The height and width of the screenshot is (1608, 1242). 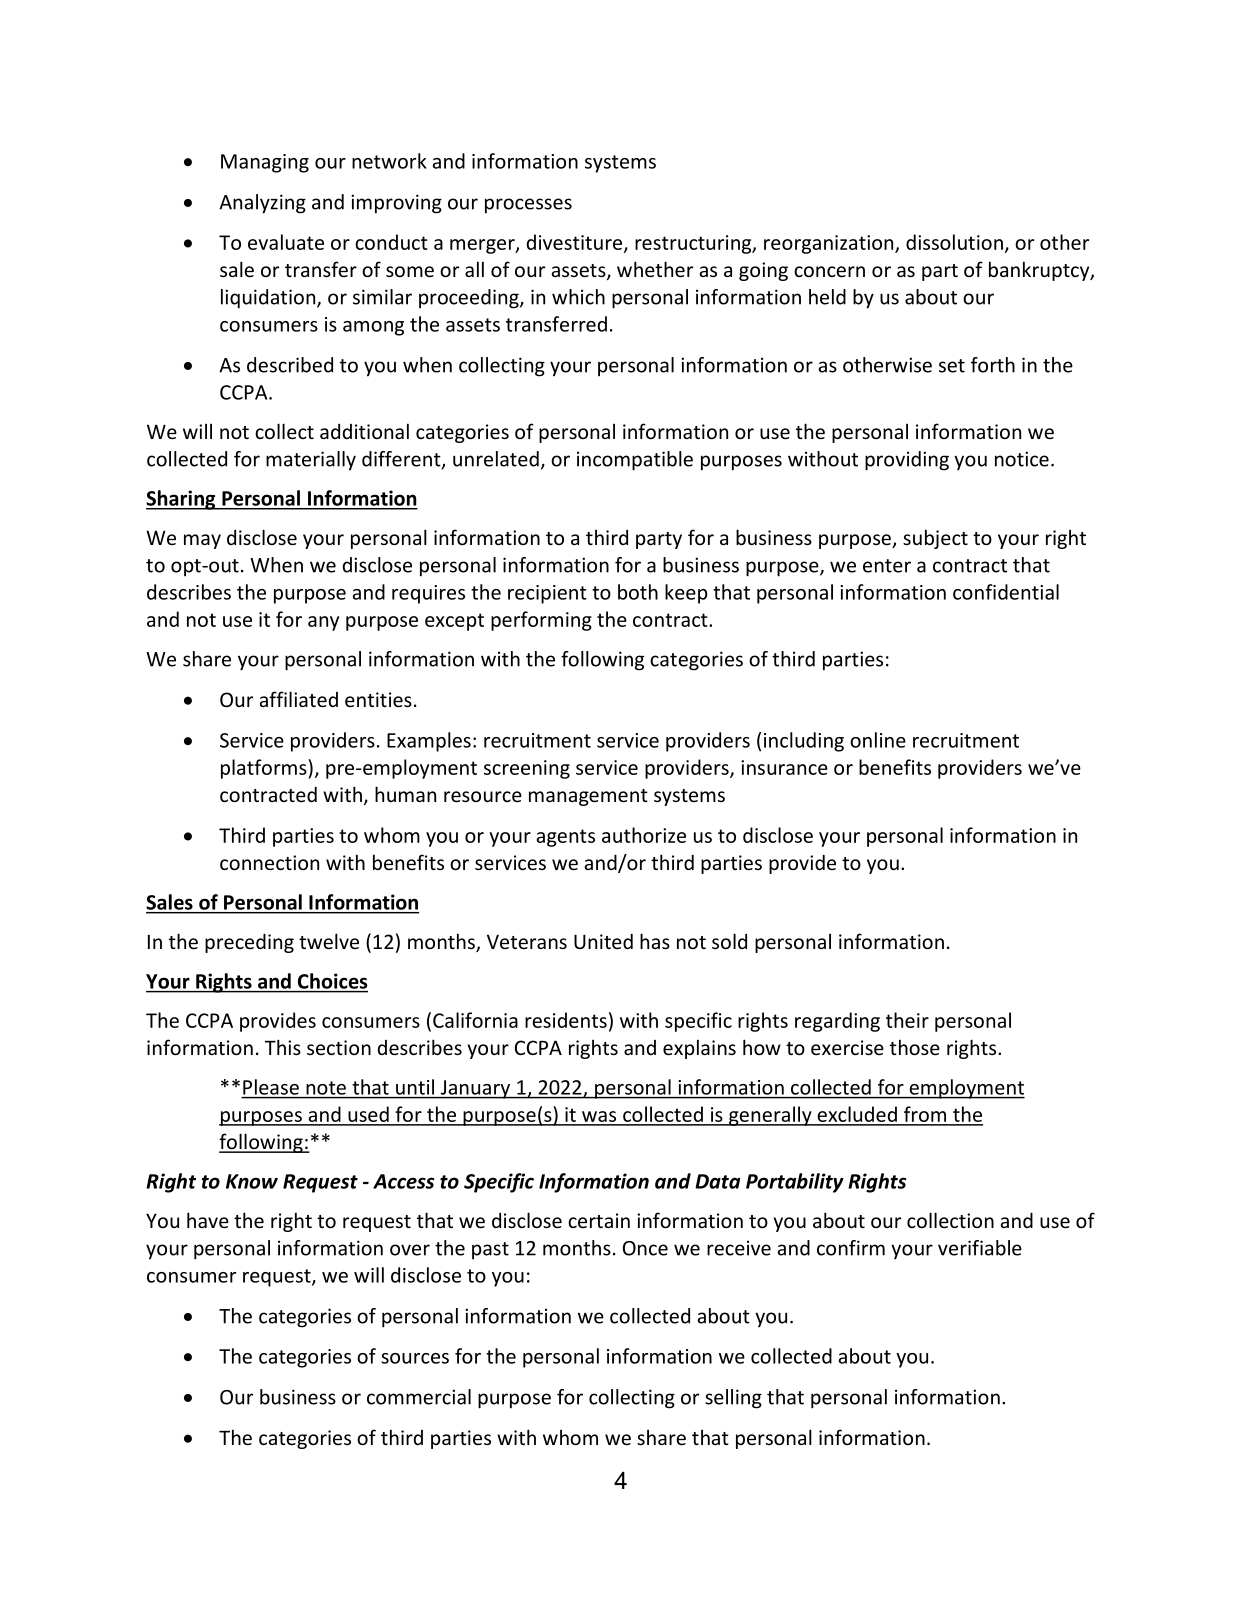 What do you see at coordinates (262, 204) in the screenshot?
I see `Analyzing` at bounding box center [262, 204].
